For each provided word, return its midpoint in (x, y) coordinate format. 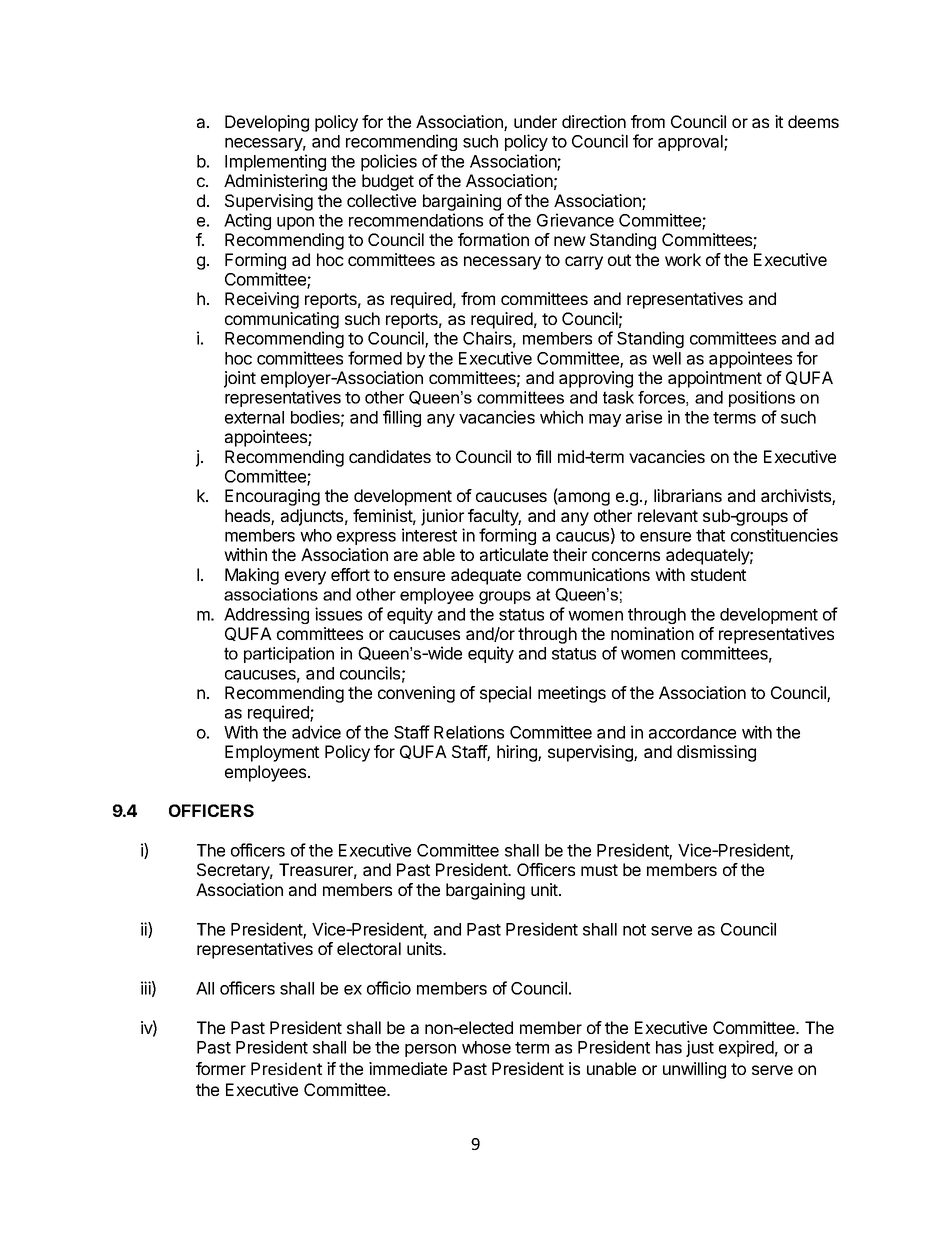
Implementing (275, 162)
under (535, 121)
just (700, 1048)
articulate (514, 554)
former (221, 1068)
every (305, 578)
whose (486, 1047)
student (718, 574)
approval (691, 143)
